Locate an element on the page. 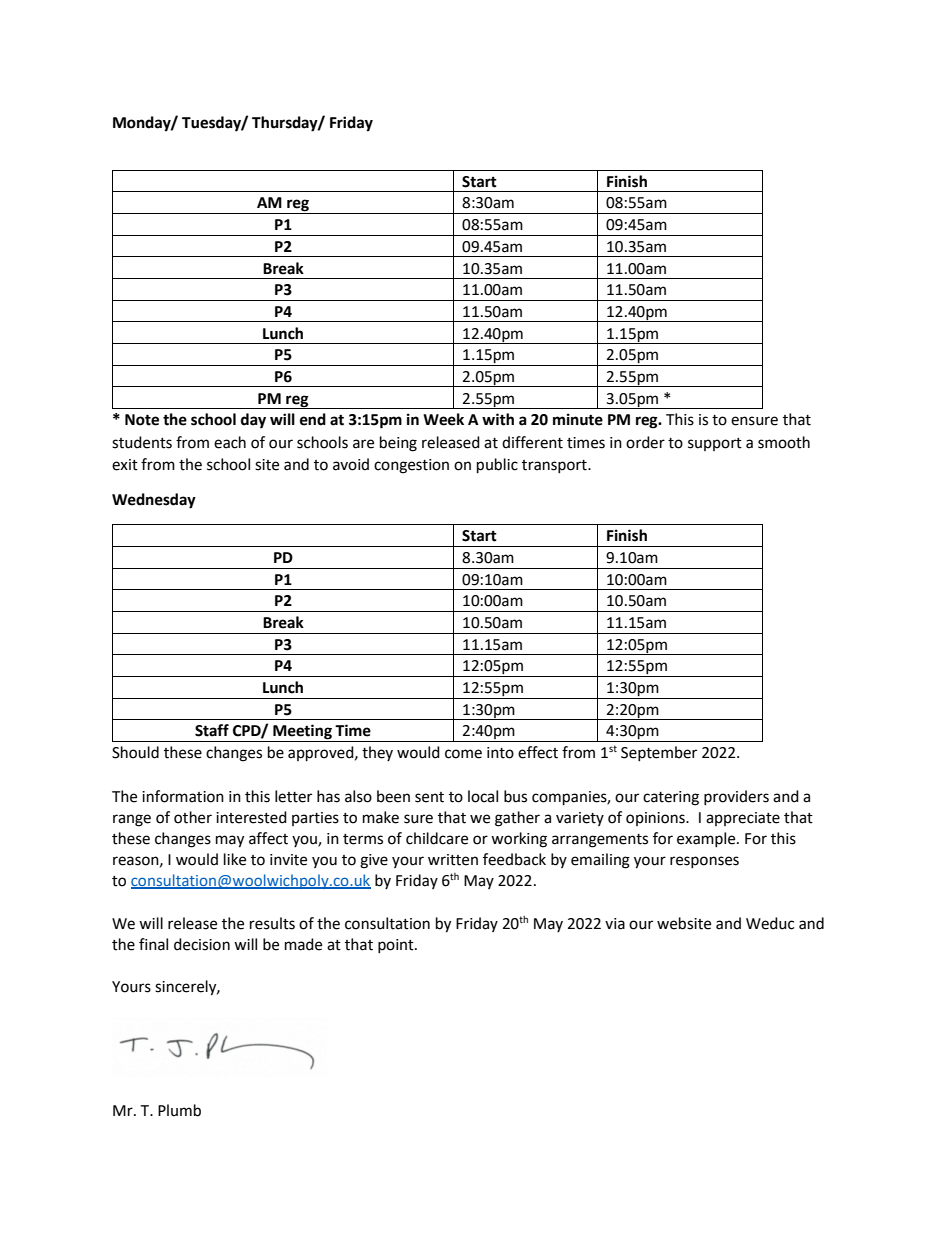 This document has width=952, height=1233. come is located at coordinates (463, 754).
